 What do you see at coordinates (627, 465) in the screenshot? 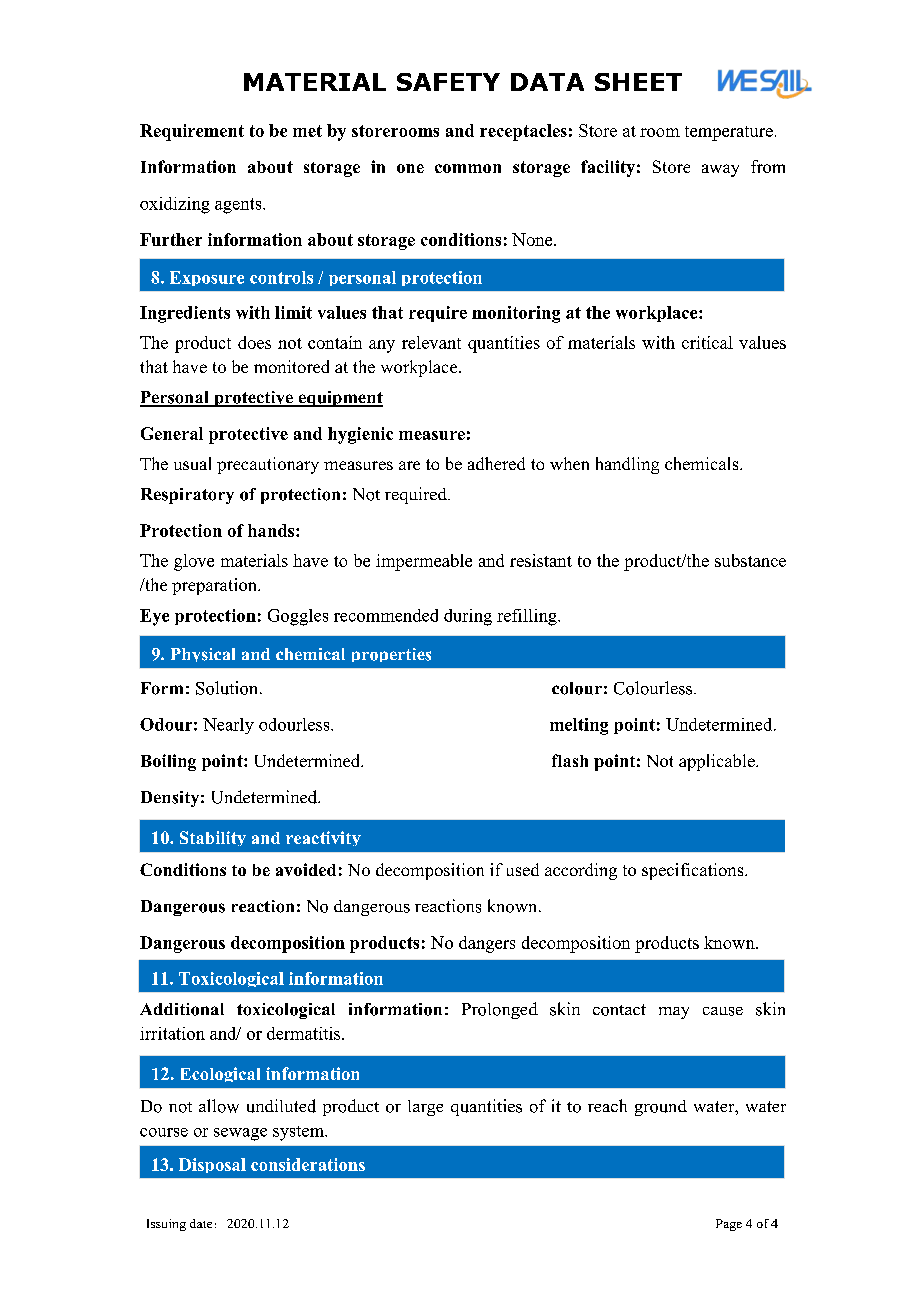
I see `handling` at bounding box center [627, 465].
